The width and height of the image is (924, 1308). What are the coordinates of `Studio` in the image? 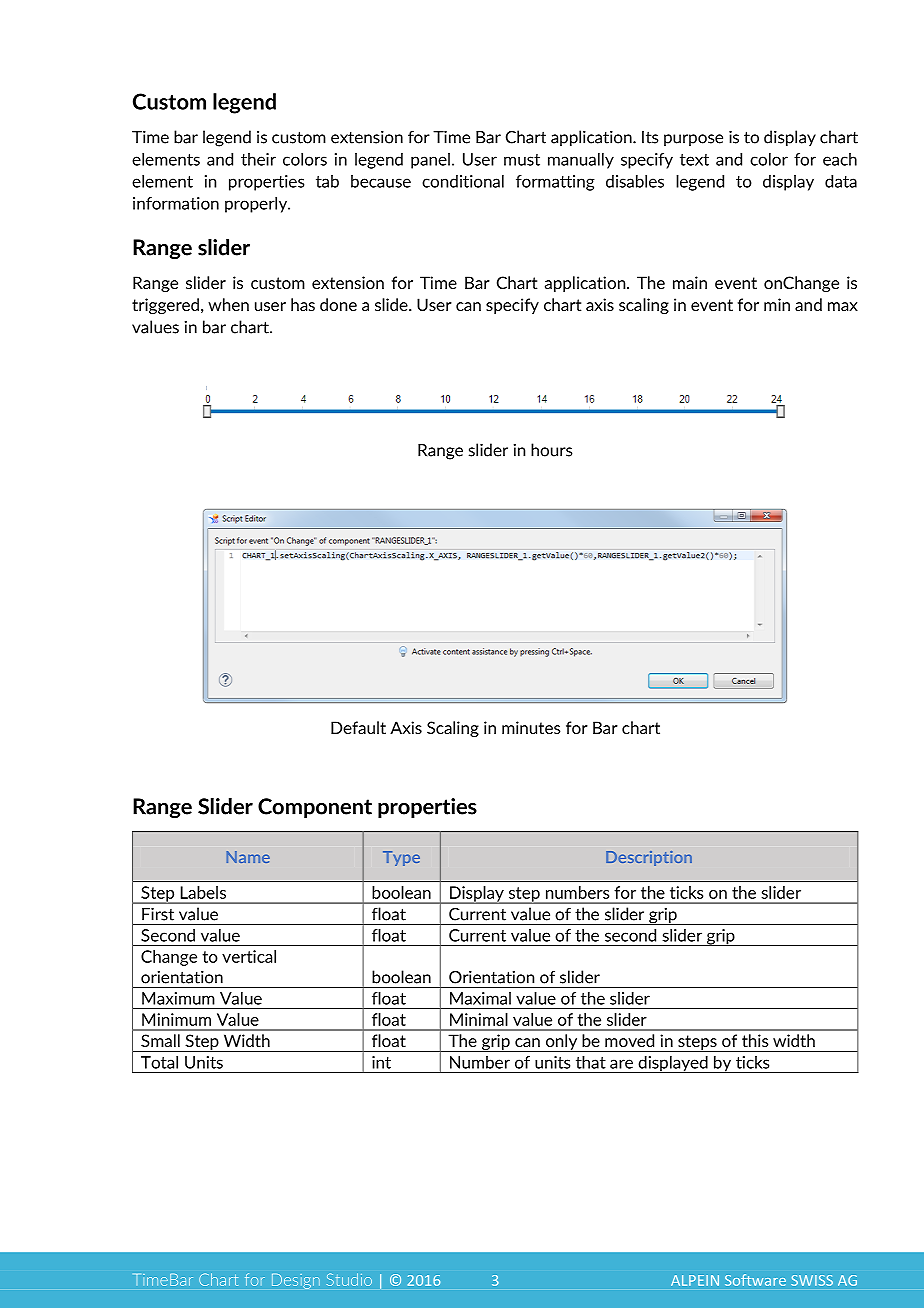 It's located at (349, 1279).
